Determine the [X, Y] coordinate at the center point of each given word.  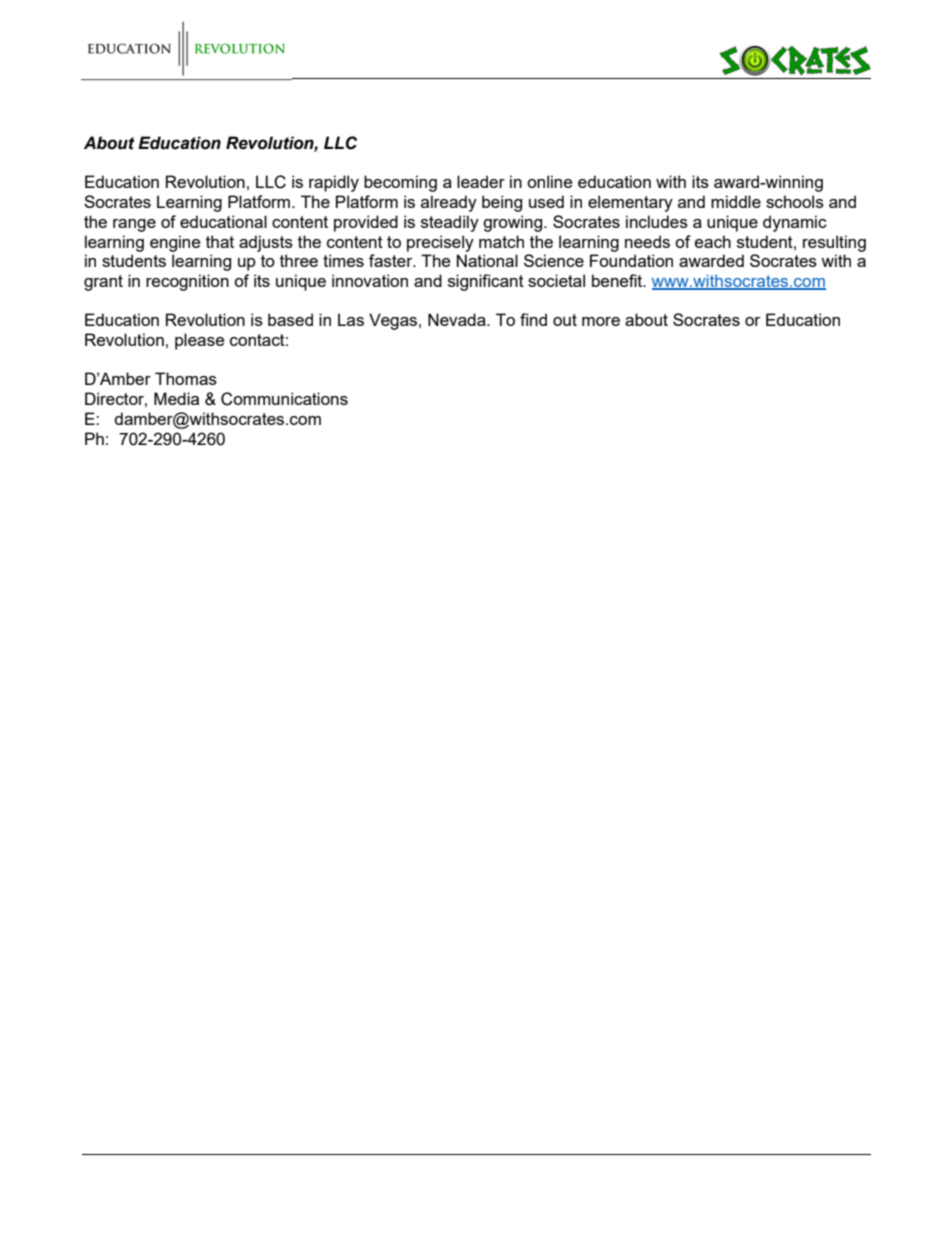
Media [176, 398]
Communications [284, 399]
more [601, 321]
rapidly [334, 183]
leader [481, 181]
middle [736, 201]
